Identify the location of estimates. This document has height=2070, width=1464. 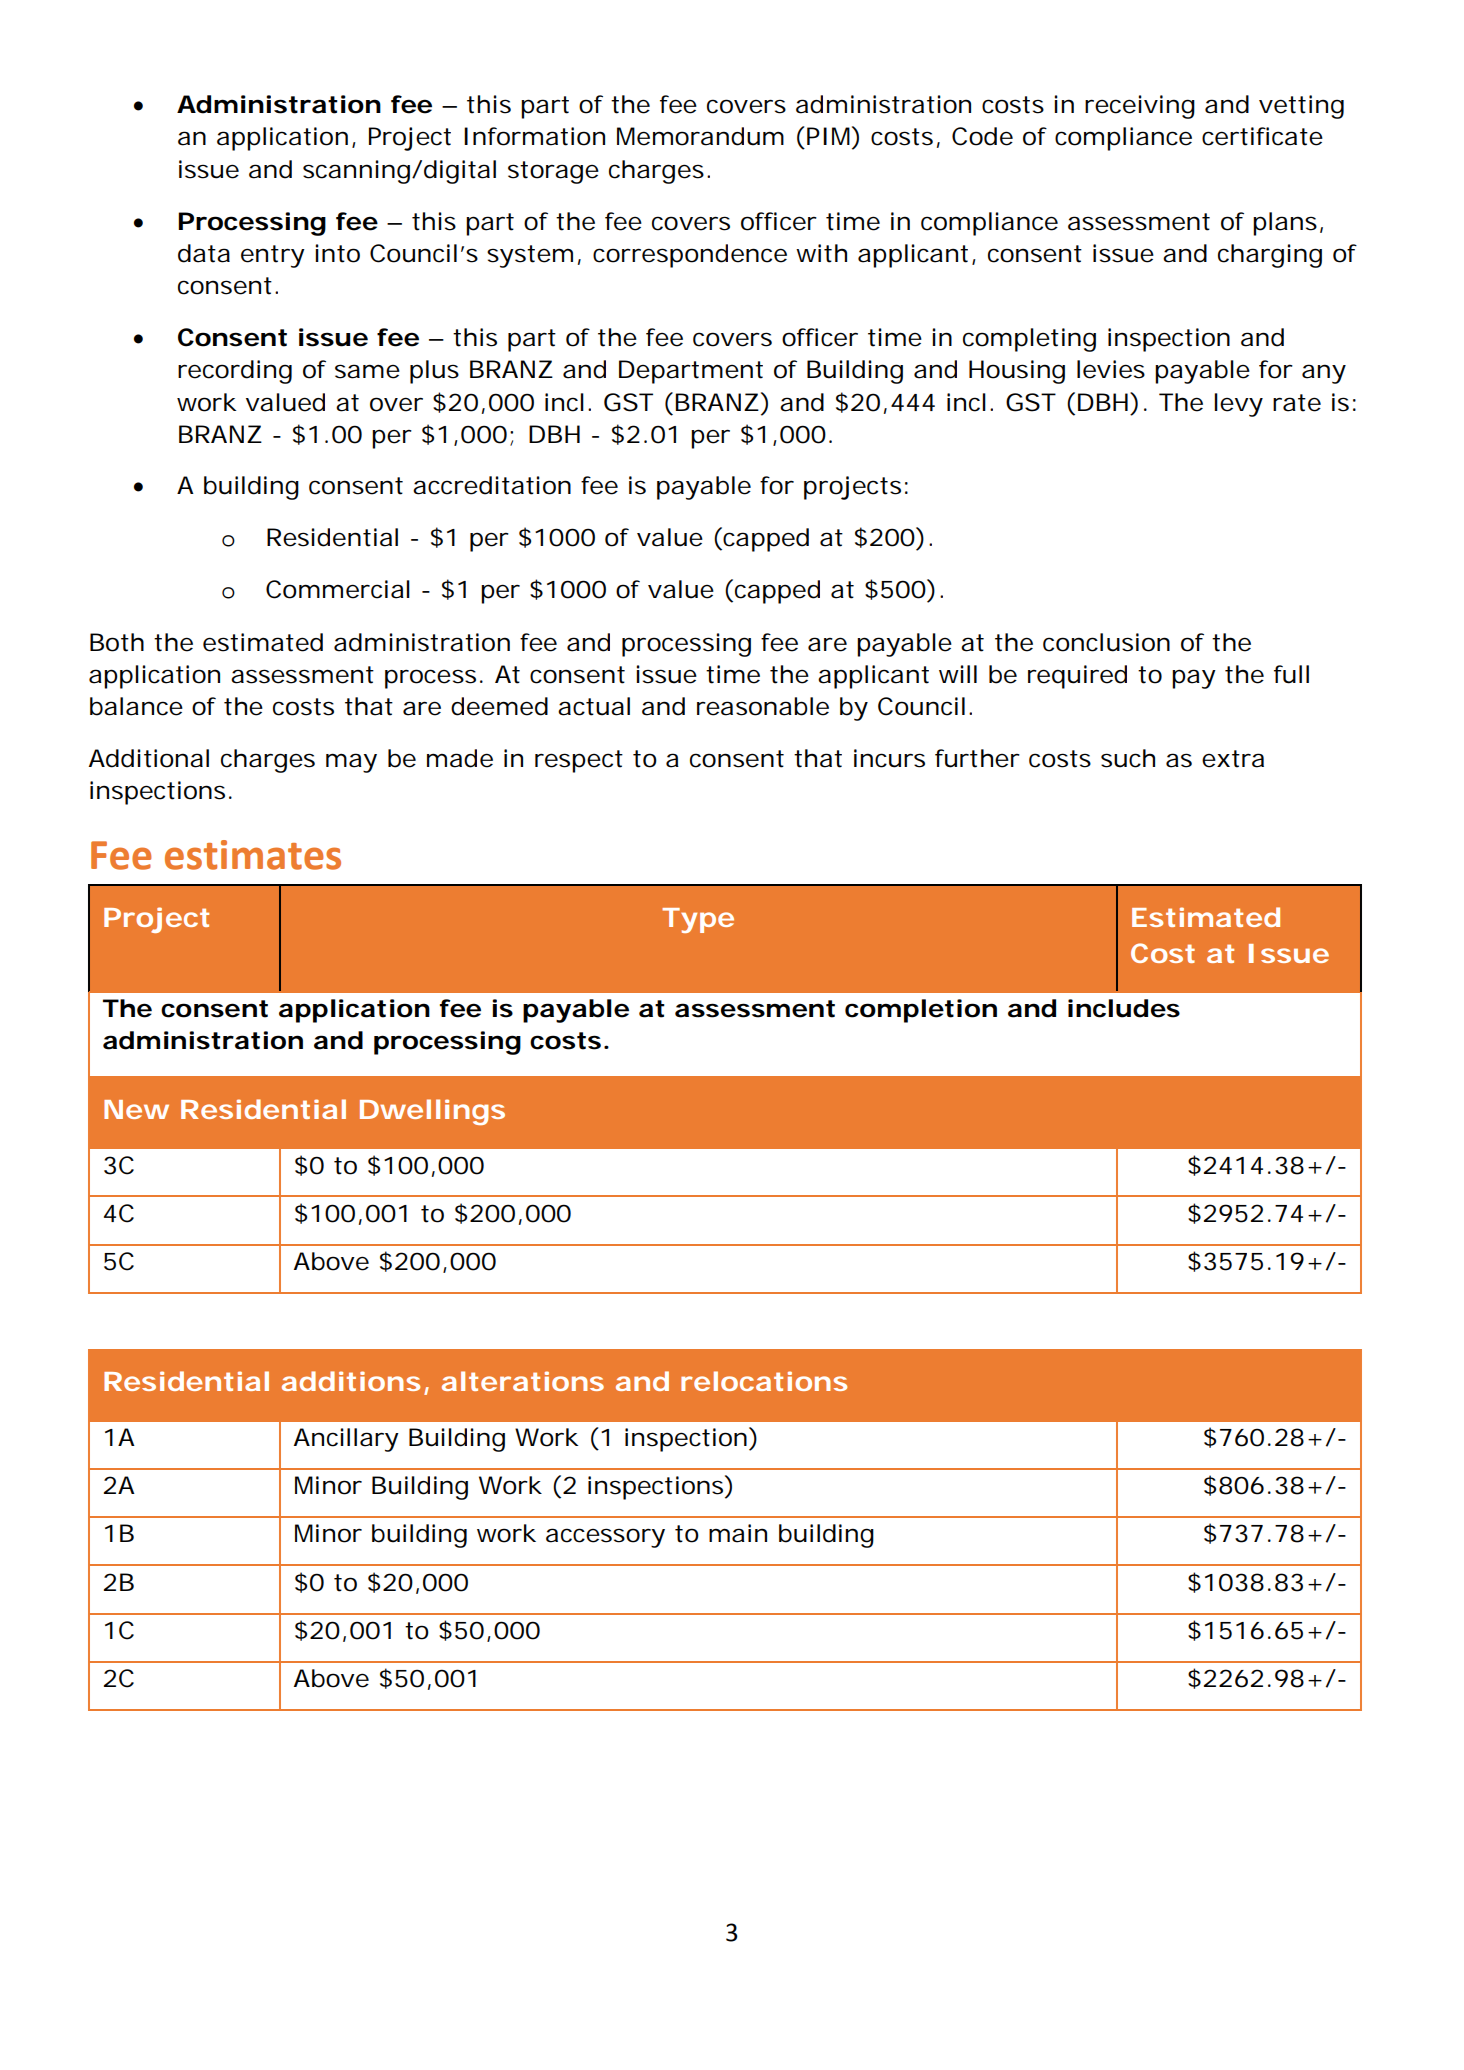
(253, 855).
